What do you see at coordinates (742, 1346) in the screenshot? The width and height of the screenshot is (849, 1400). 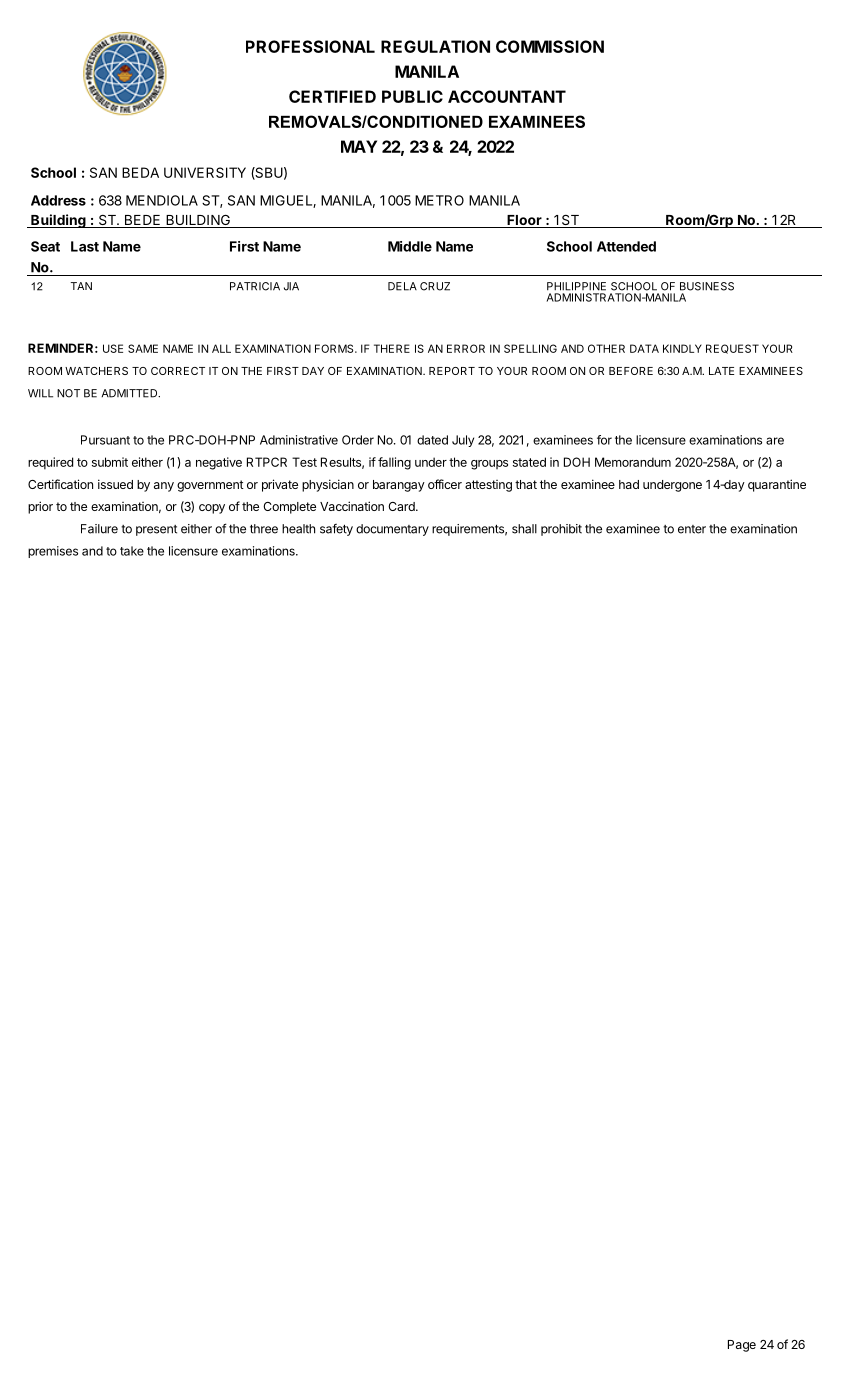 I see `Page` at bounding box center [742, 1346].
